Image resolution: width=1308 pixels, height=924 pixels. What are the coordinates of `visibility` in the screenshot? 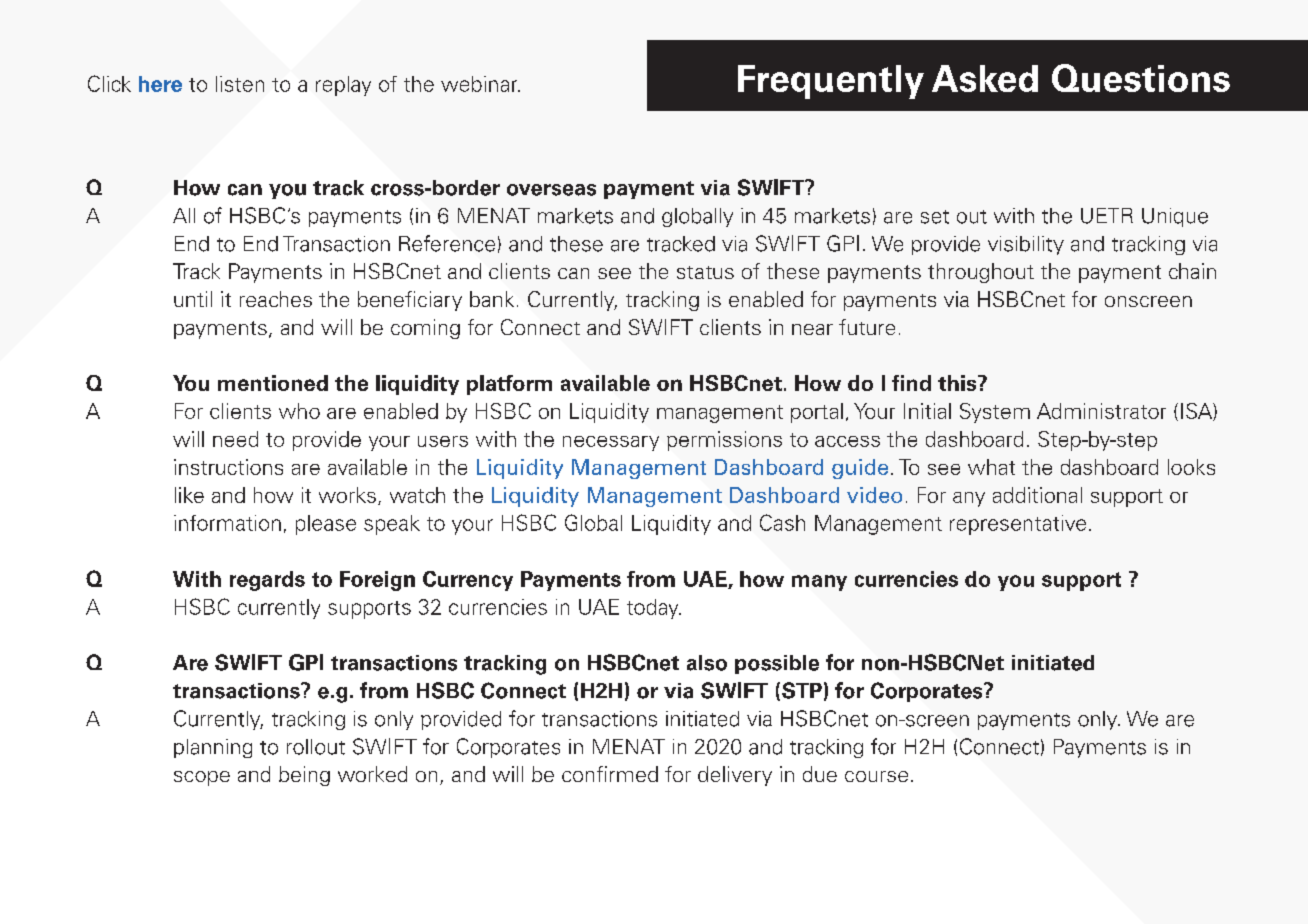 It's located at (1026, 245).
